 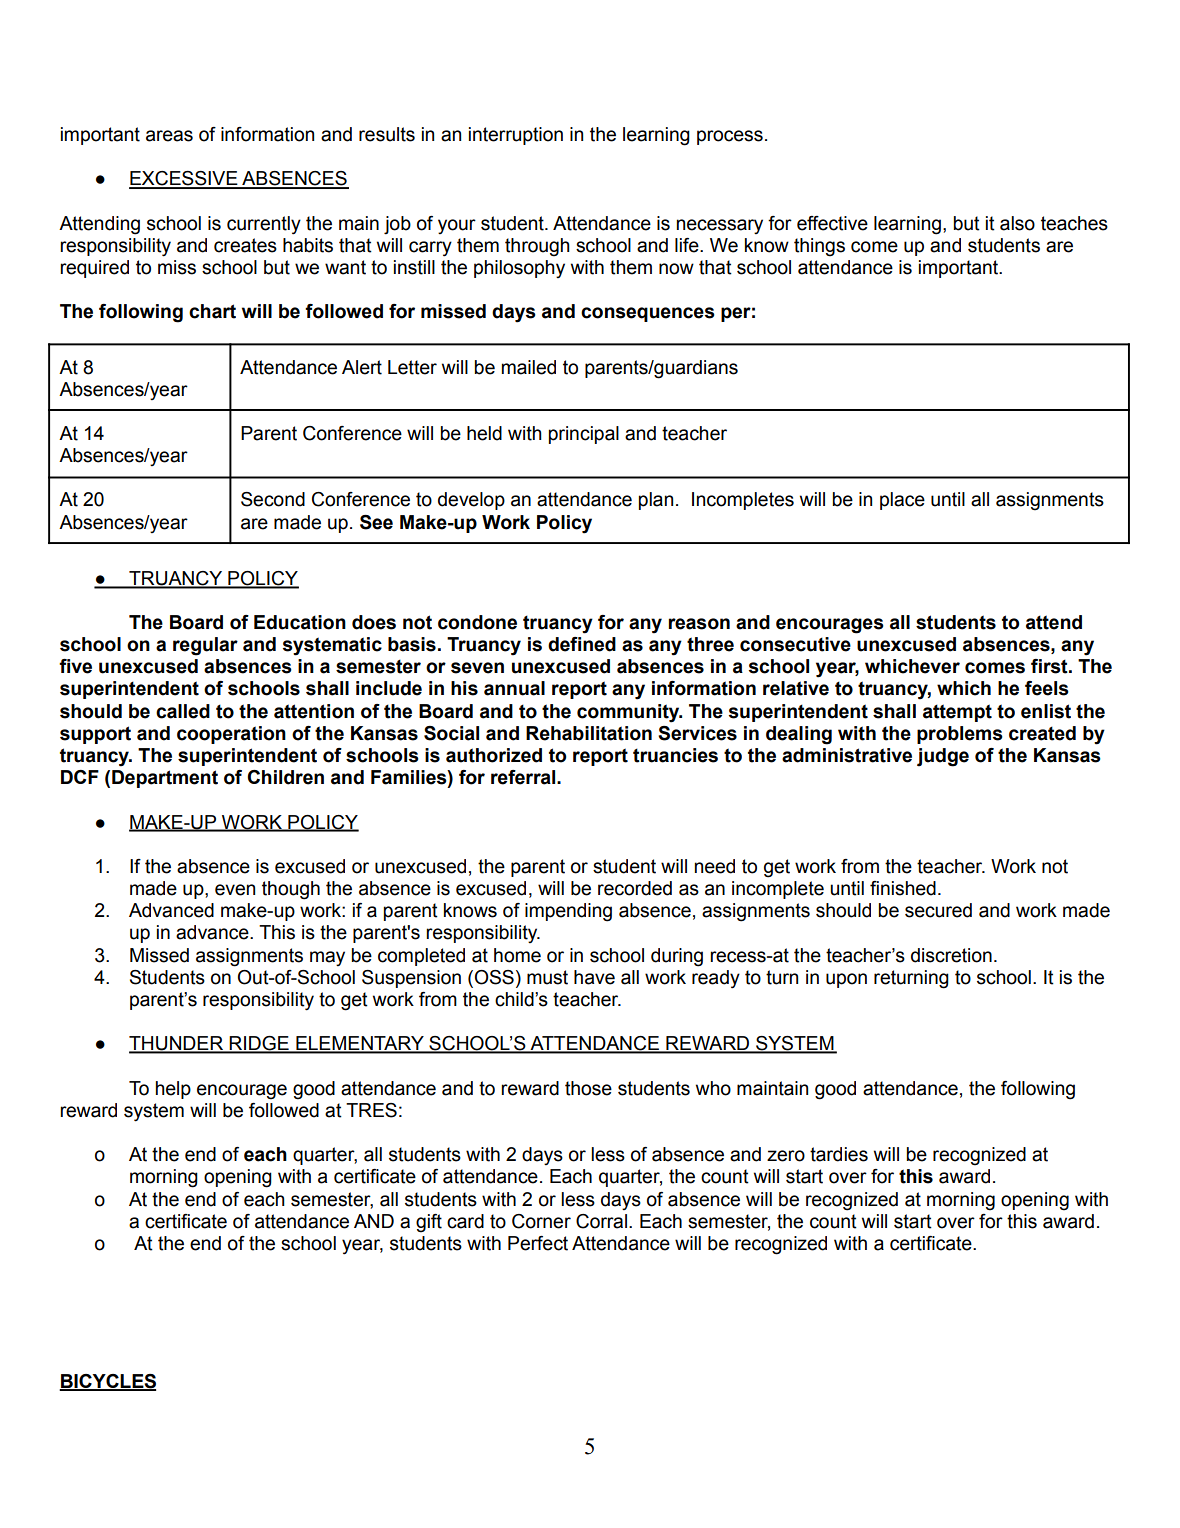 What do you see at coordinates (173, 1090) in the image?
I see `help` at bounding box center [173, 1090].
